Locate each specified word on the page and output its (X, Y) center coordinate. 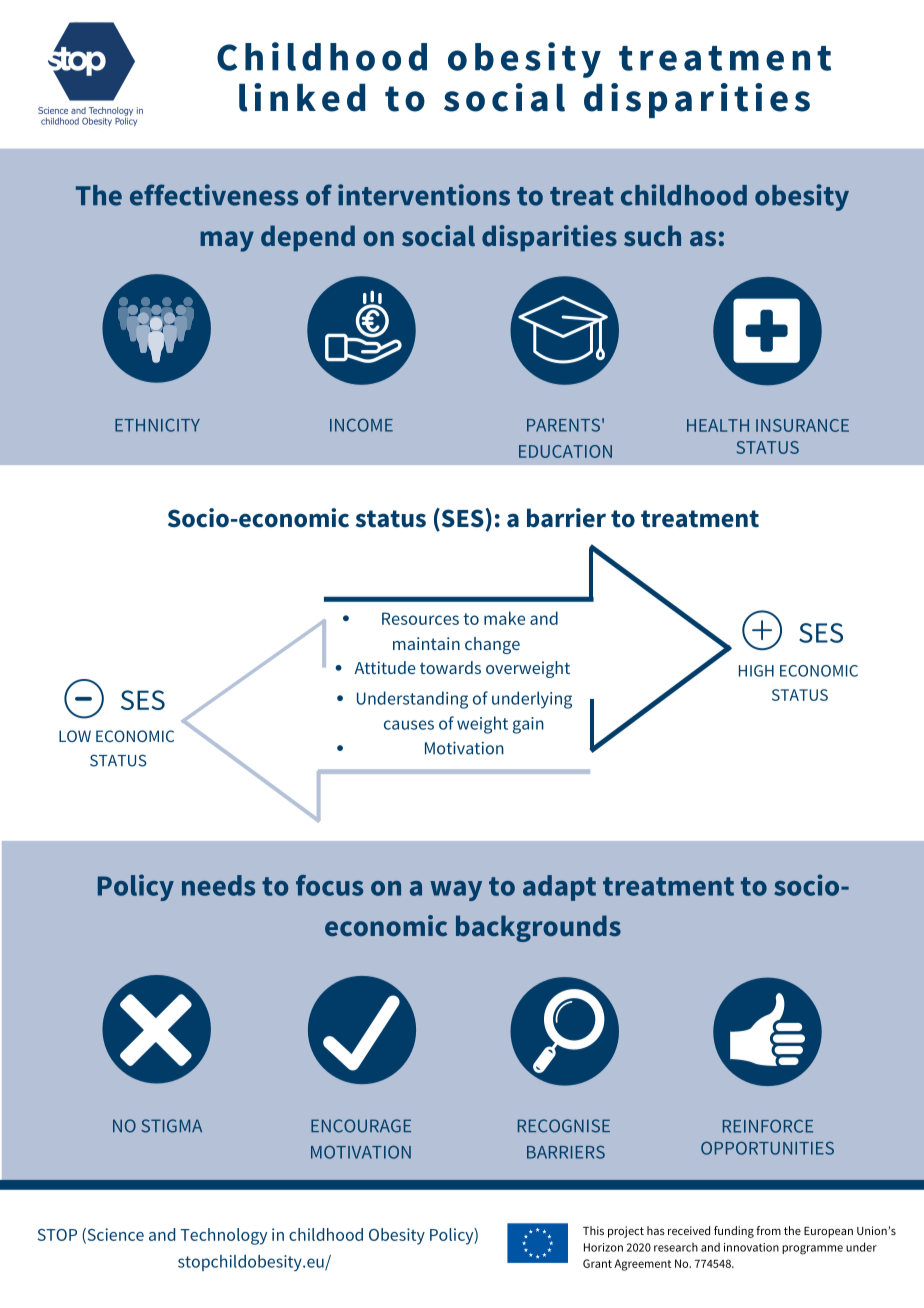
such (652, 235)
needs (218, 885)
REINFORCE (768, 1126)
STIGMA (171, 1126)
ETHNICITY (157, 425)
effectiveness (214, 195)
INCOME (361, 425)
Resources (420, 618)
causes (409, 725)
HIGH (756, 671)
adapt (559, 888)
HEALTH (718, 425)
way (456, 891)
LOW (75, 736)
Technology (223, 1236)
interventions (424, 195)
